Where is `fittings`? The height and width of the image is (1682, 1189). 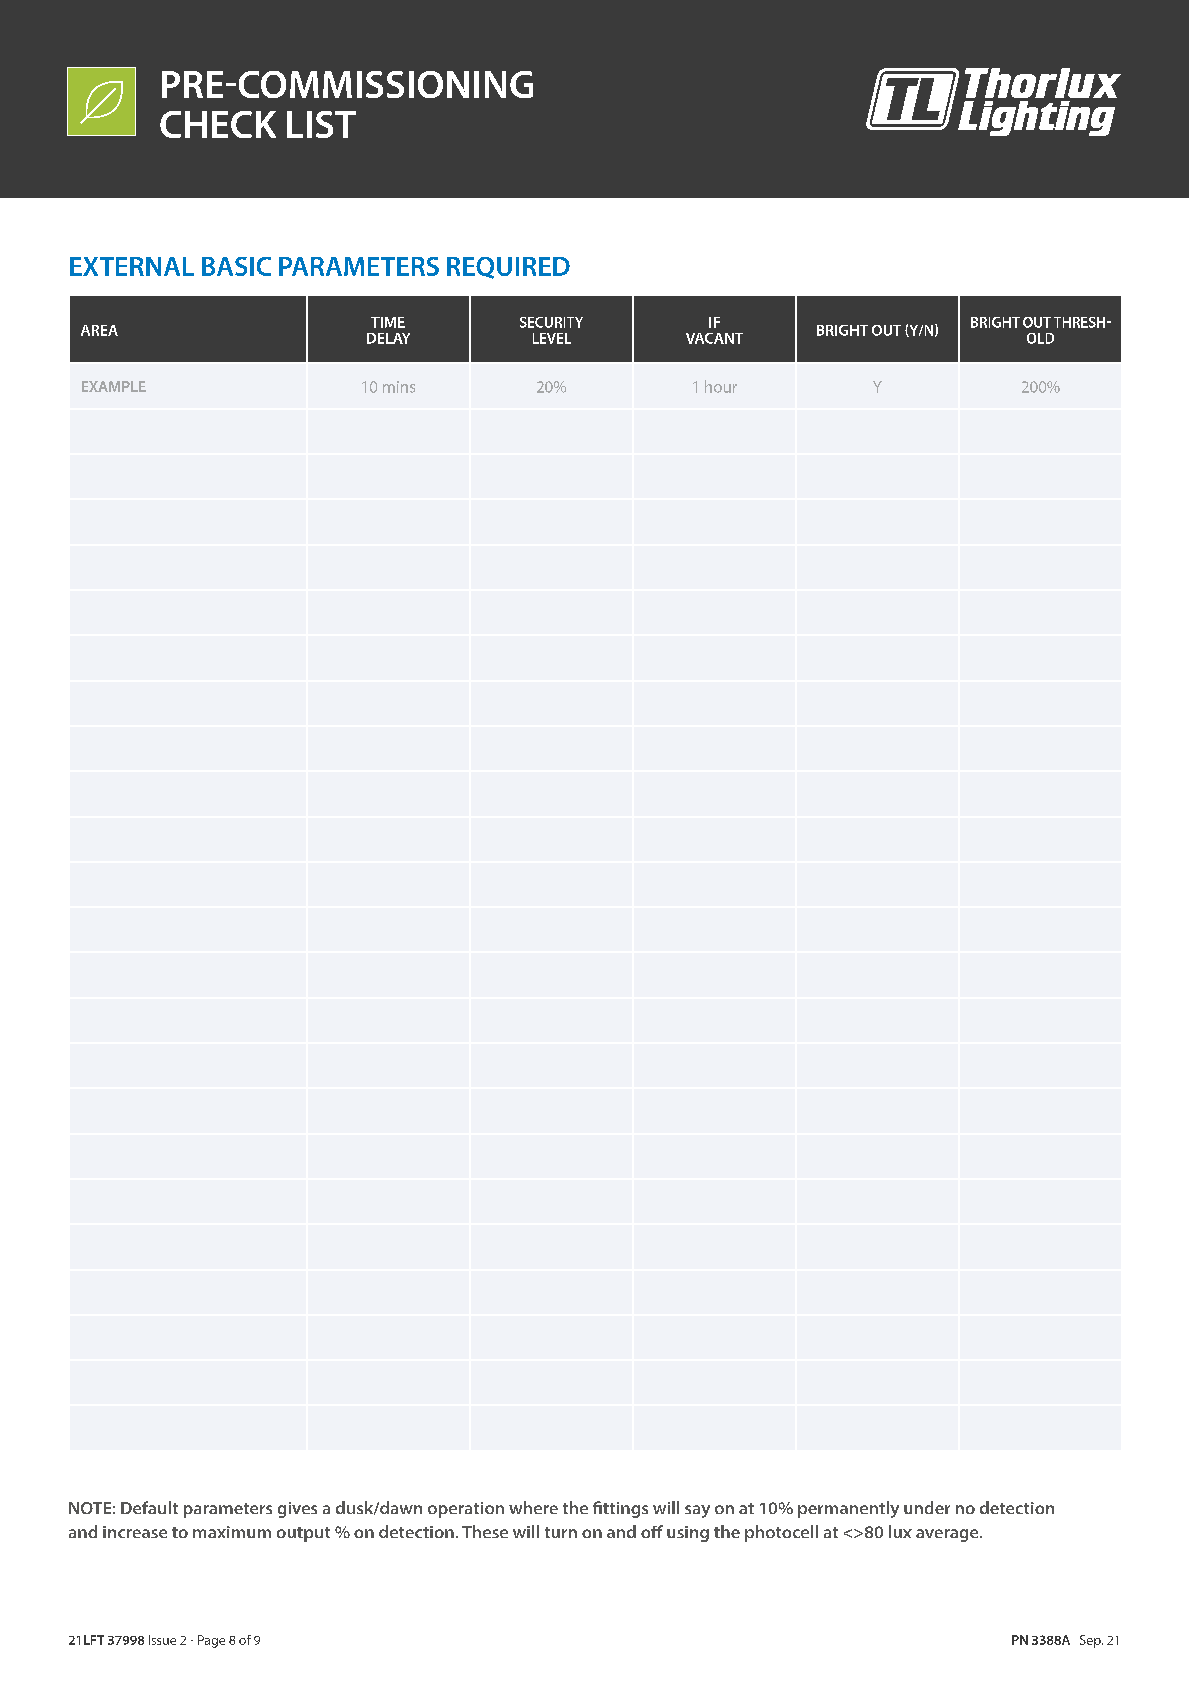 fittings is located at coordinates (620, 1509).
